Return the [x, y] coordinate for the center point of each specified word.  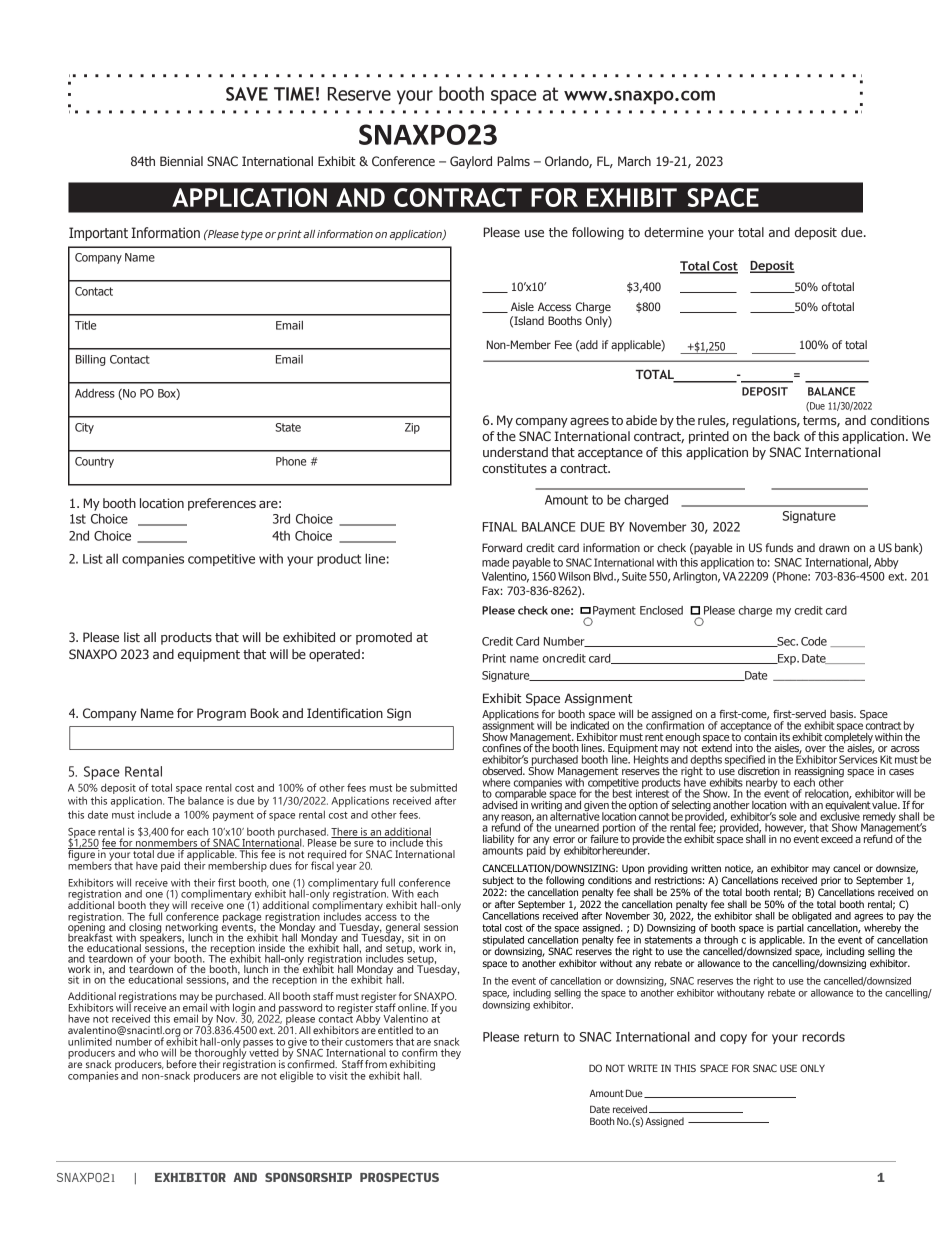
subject [499, 882]
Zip [412, 428]
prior [831, 881]
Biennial [181, 161]
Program [221, 714]
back [787, 436]
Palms [513, 161]
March [634, 161]
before [182, 1064]
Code [814, 641]
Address [95, 393]
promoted [384, 638]
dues [281, 865]
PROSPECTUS [399, 1177]
